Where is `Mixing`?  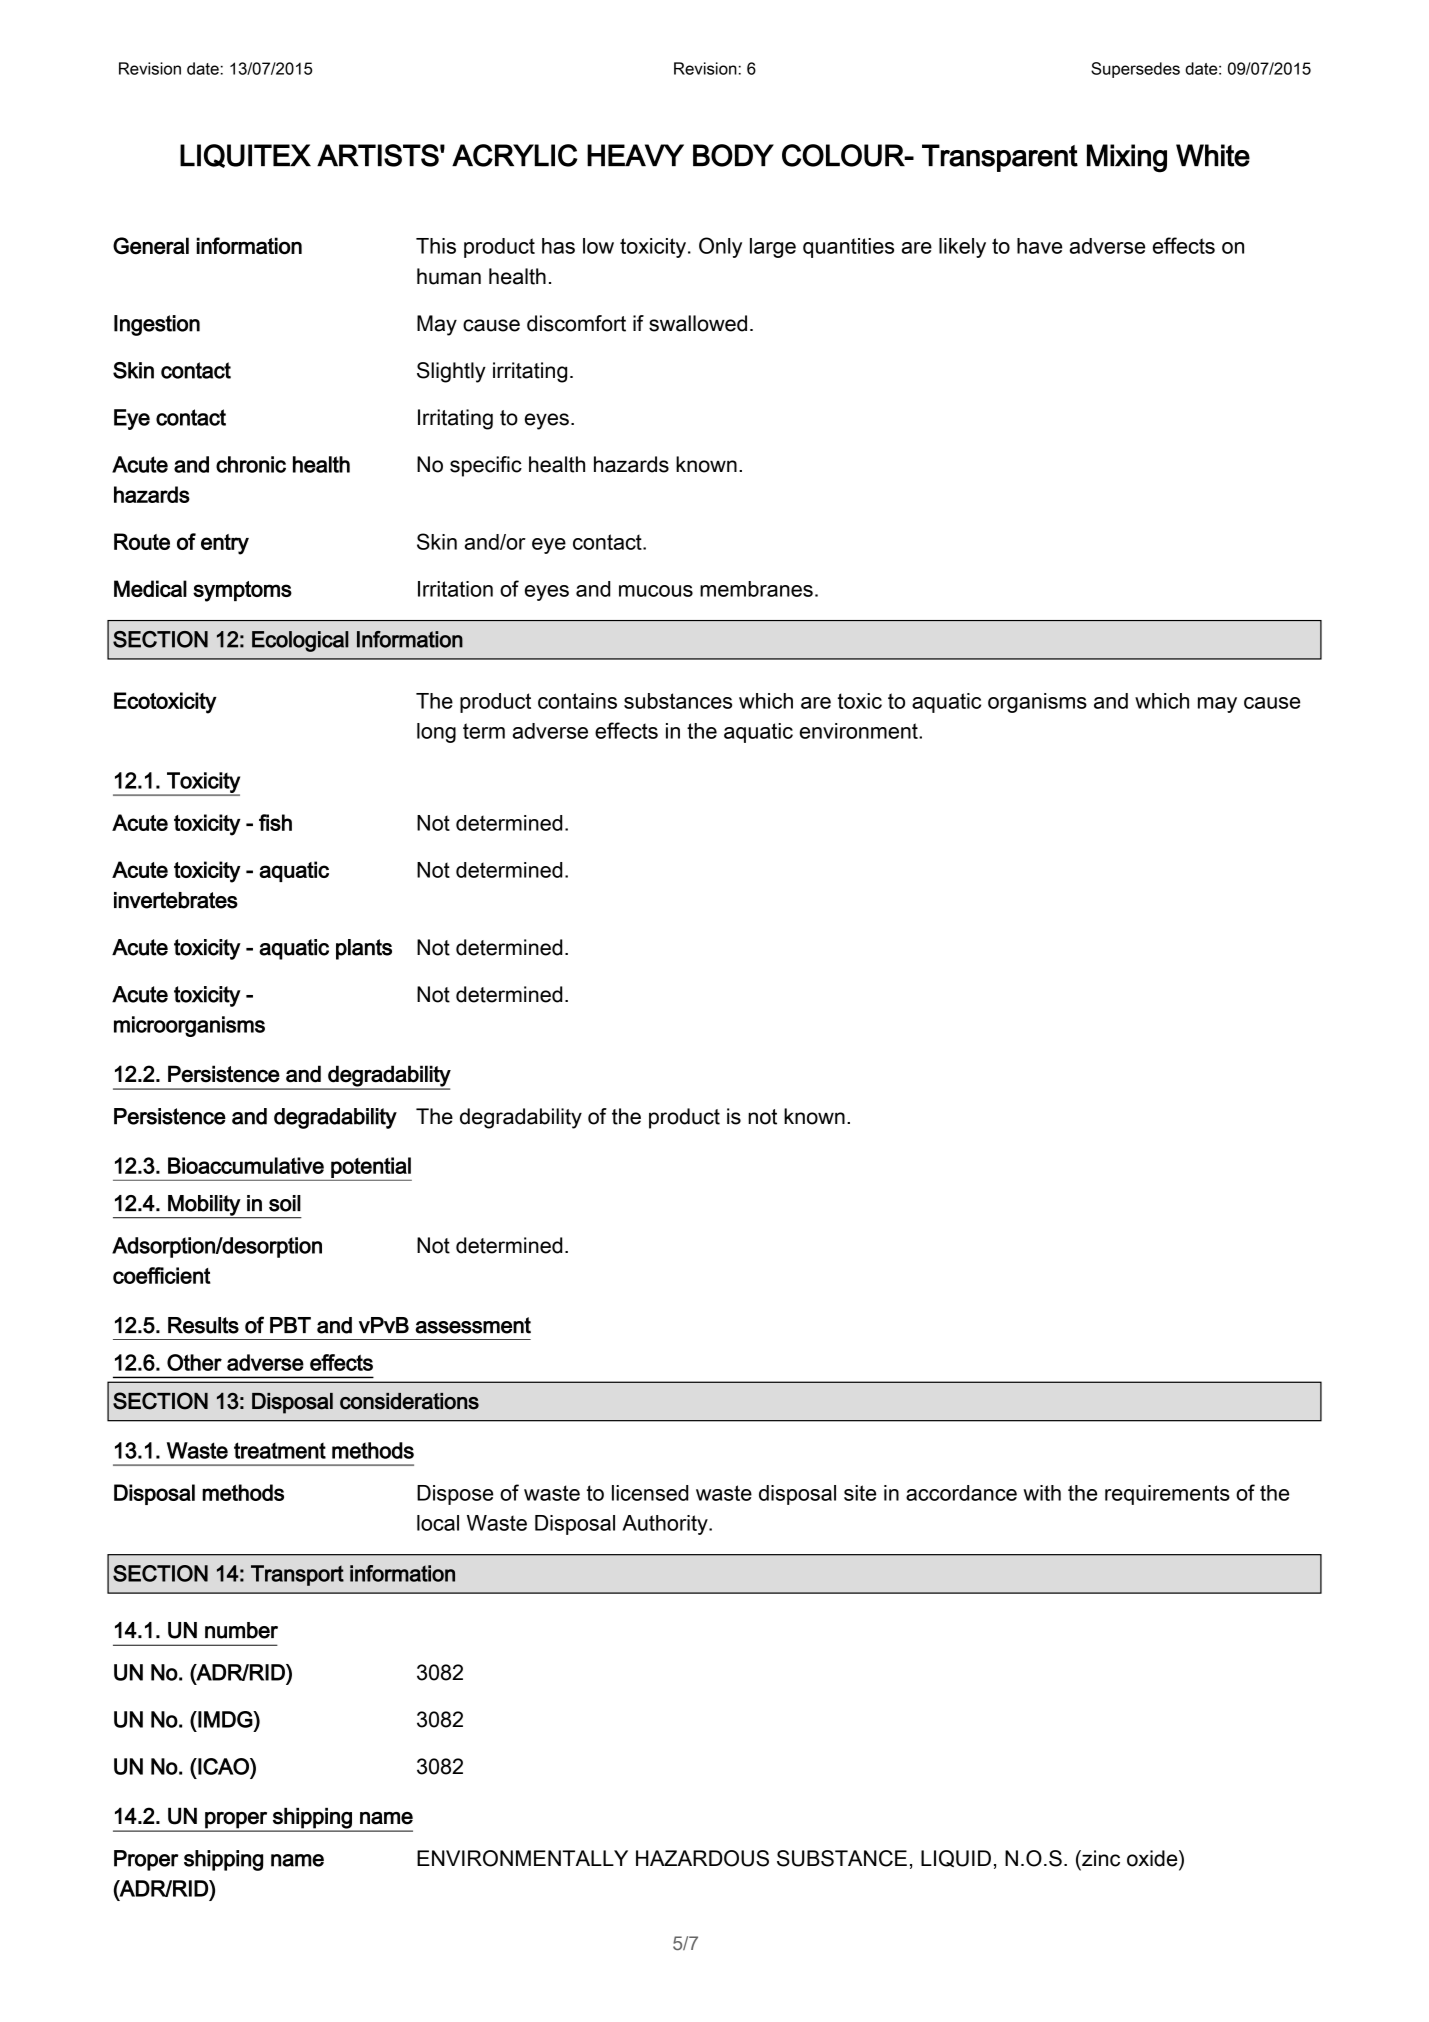
Mixing is located at coordinates (1127, 158).
